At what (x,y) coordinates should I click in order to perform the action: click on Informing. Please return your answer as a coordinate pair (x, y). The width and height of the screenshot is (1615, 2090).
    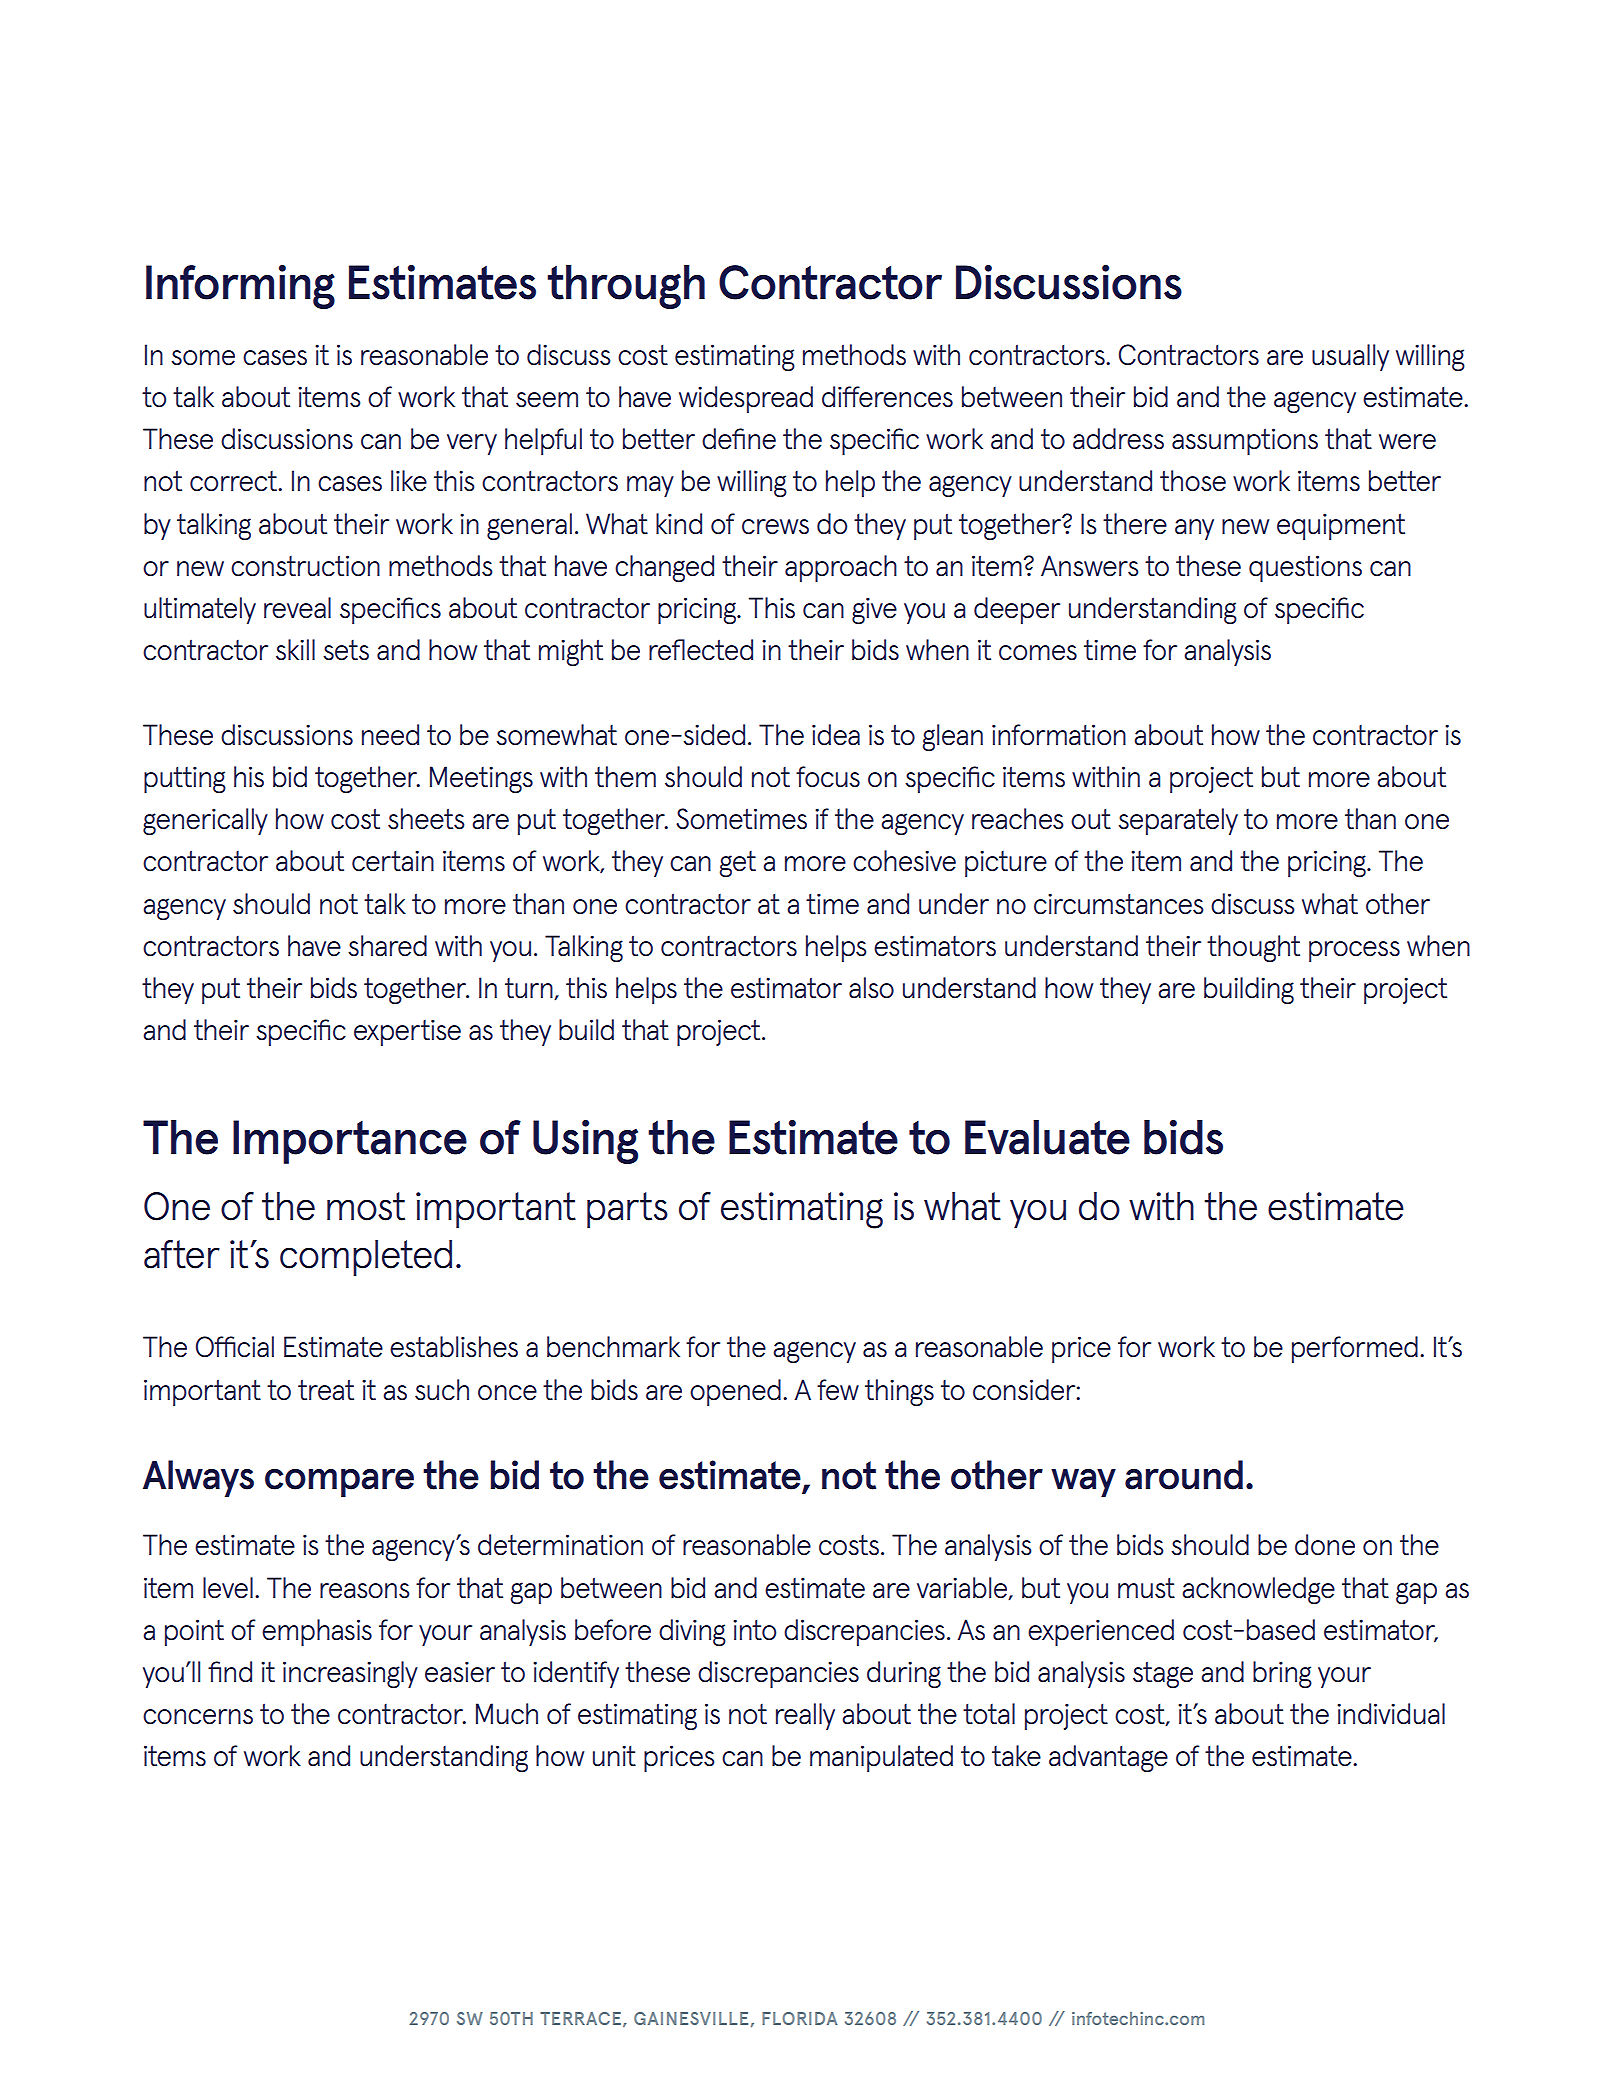
    Looking at the image, I should click on (240, 287).
